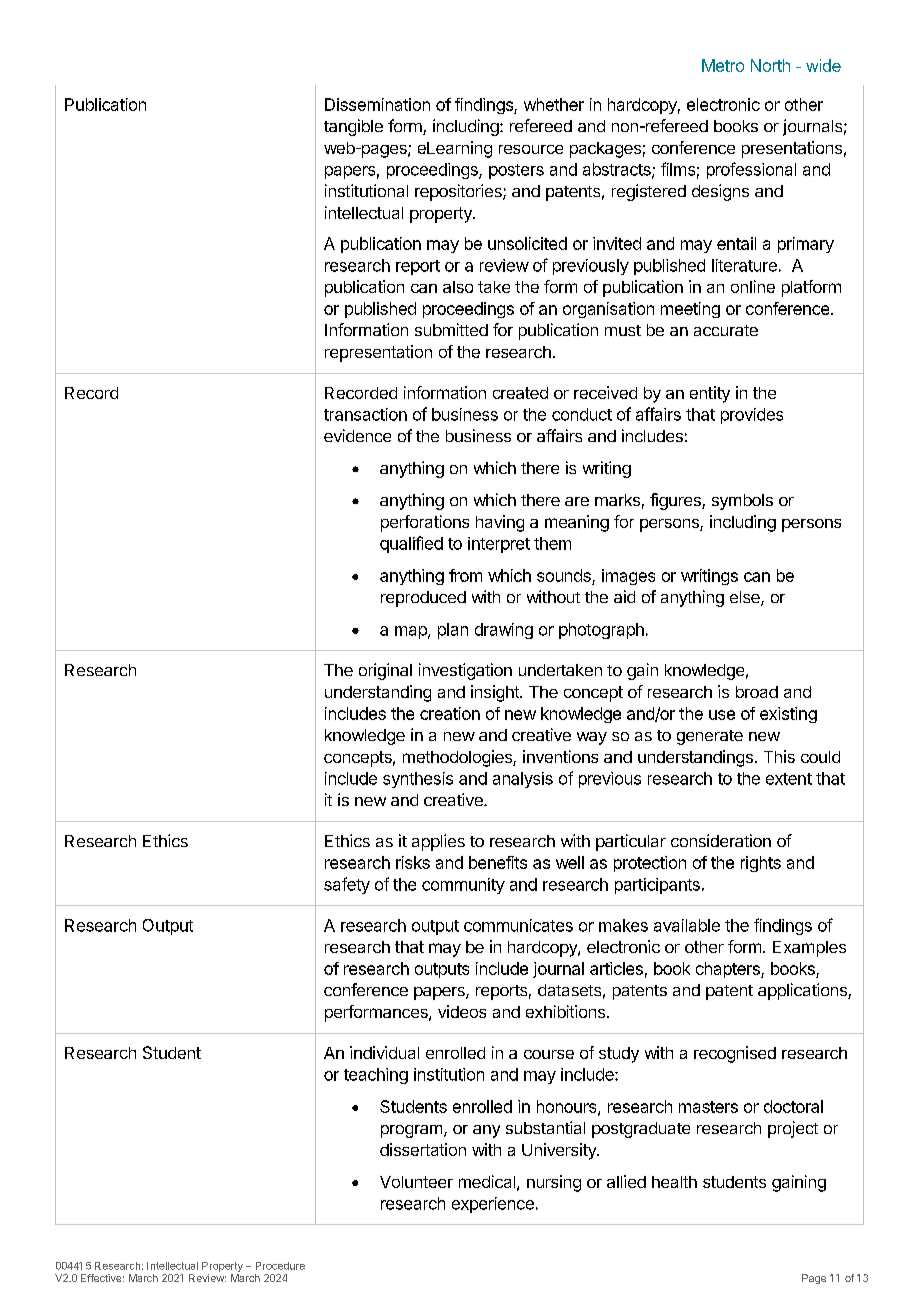 Image resolution: width=924 pixels, height=1308 pixels. I want to click on health, so click(674, 1182).
